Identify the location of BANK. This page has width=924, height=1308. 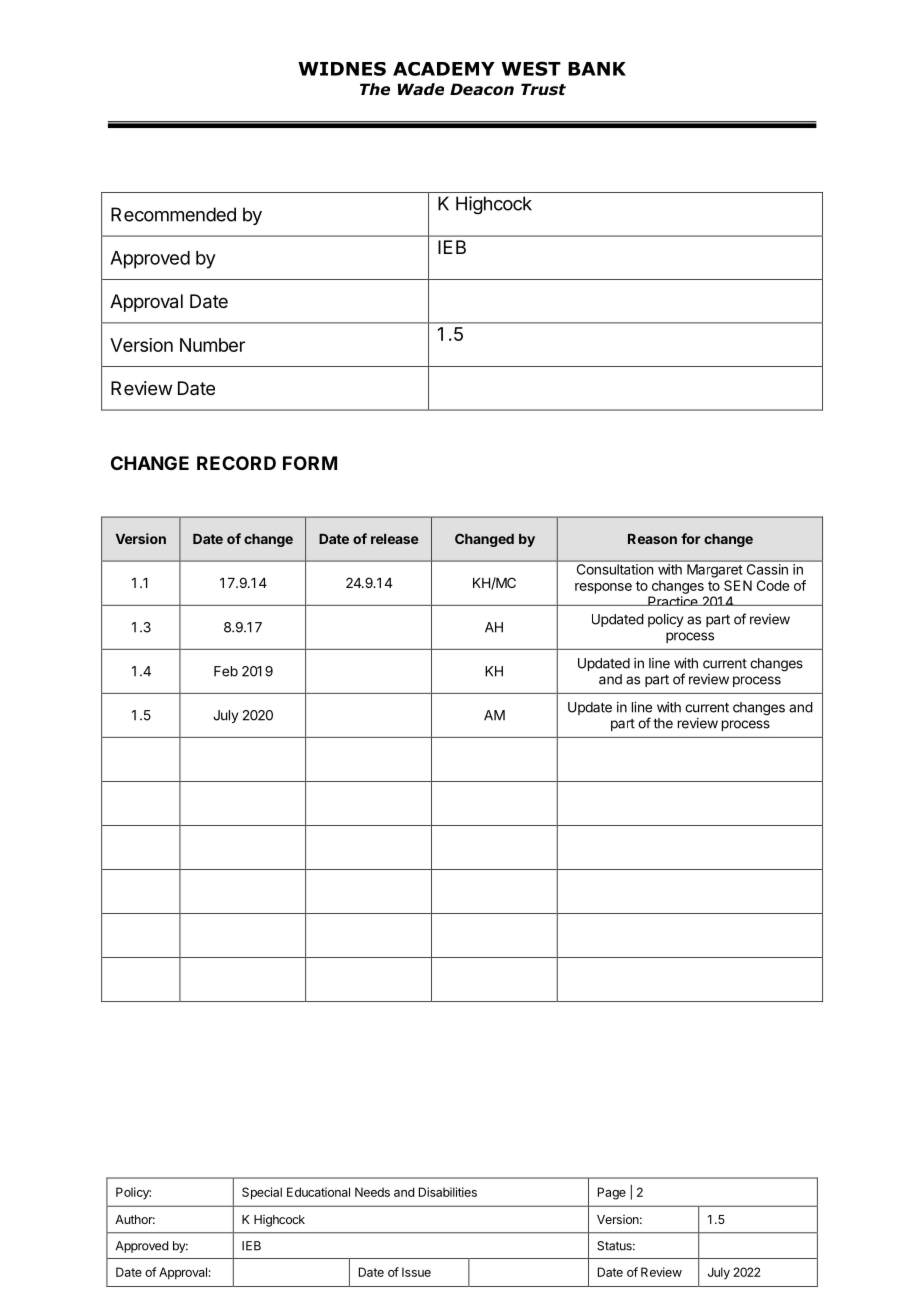
(597, 69).
